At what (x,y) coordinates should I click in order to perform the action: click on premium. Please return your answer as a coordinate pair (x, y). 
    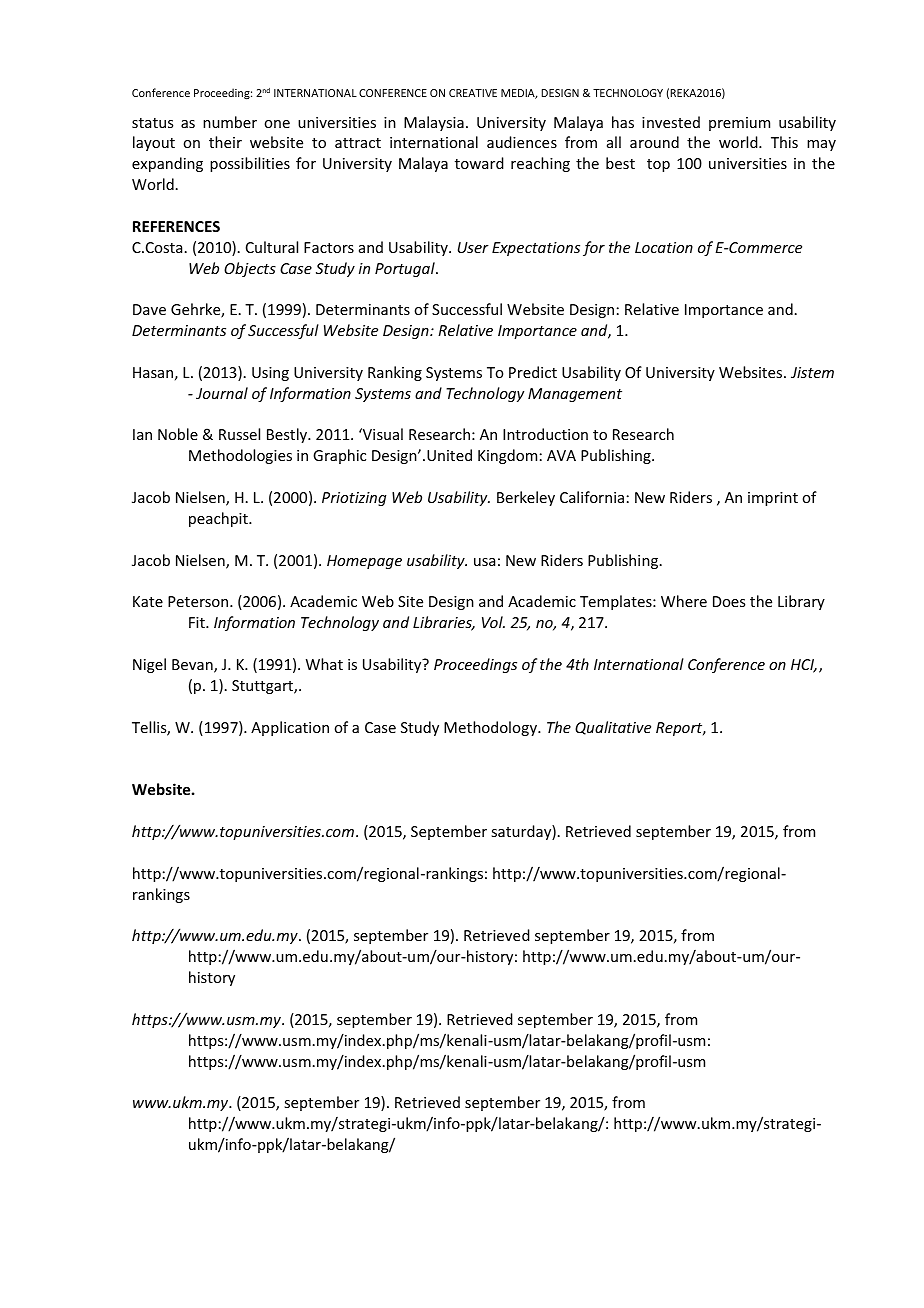
    Looking at the image, I should click on (739, 124).
